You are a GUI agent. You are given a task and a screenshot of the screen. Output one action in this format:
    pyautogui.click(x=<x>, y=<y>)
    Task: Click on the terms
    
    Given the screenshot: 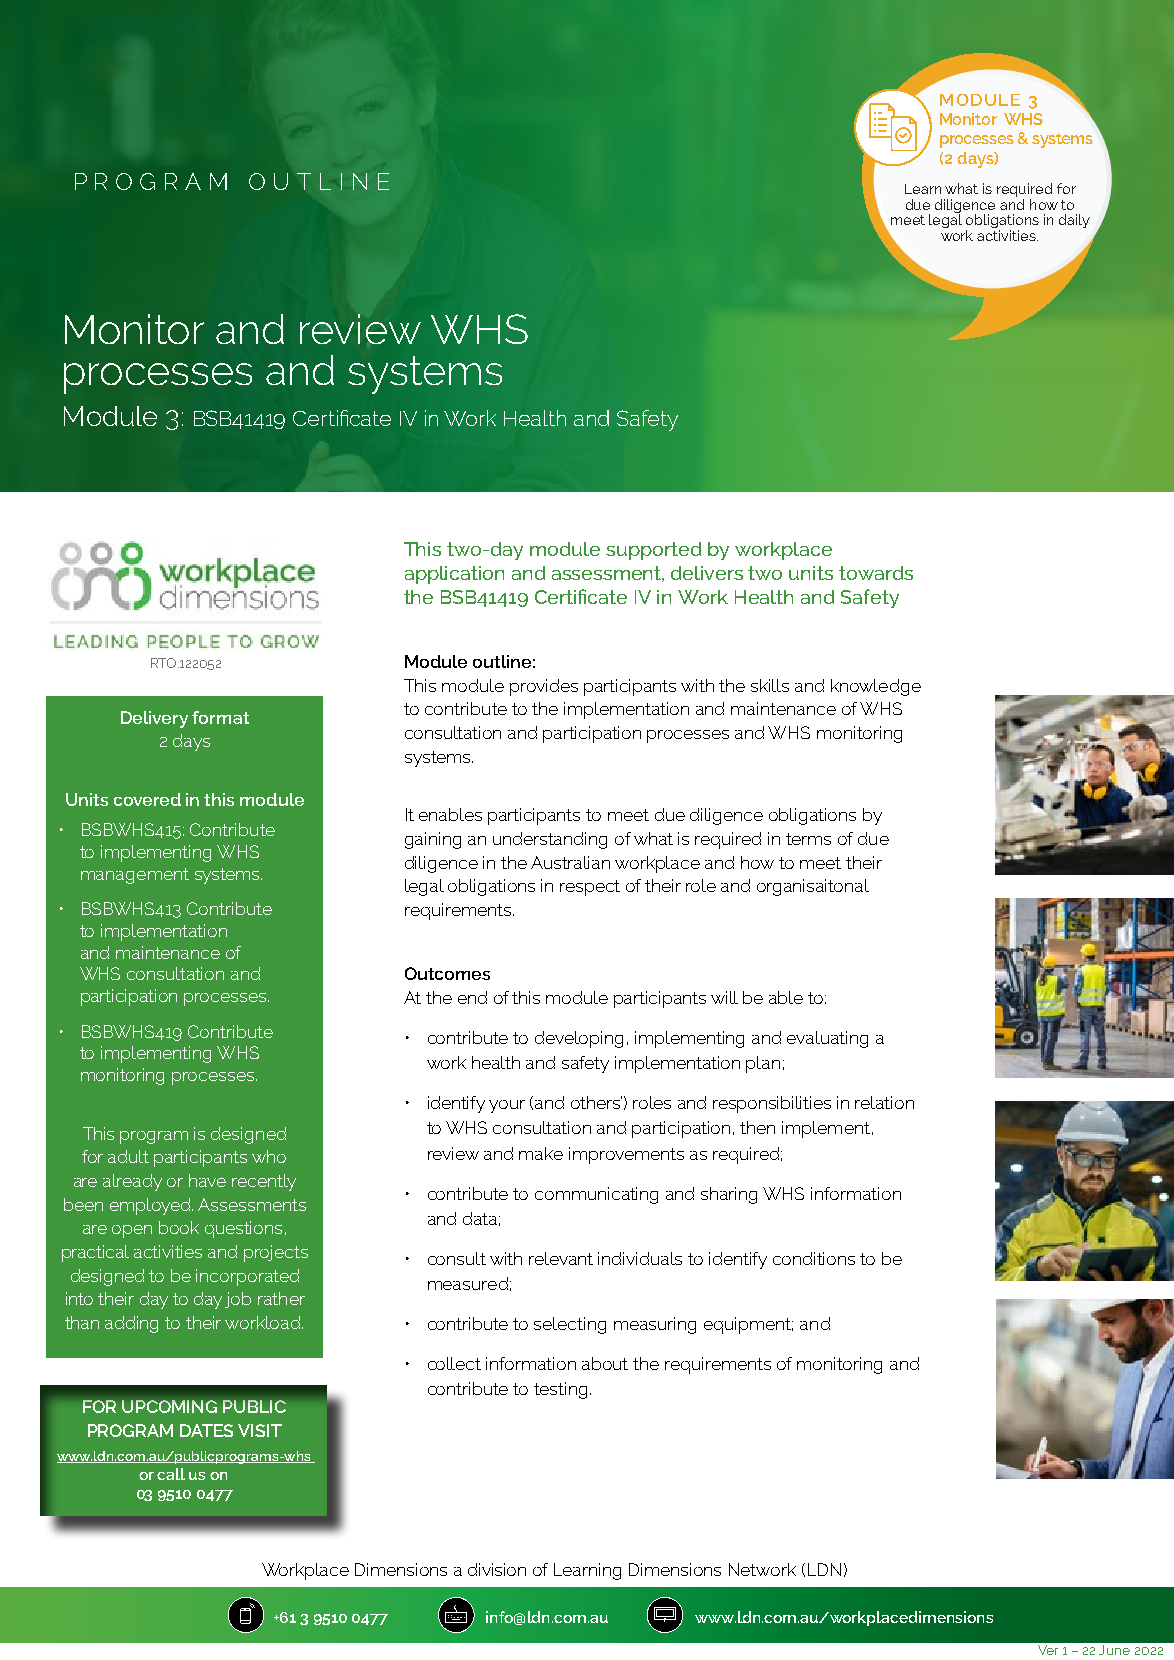 What is the action you would take?
    pyautogui.click(x=808, y=839)
